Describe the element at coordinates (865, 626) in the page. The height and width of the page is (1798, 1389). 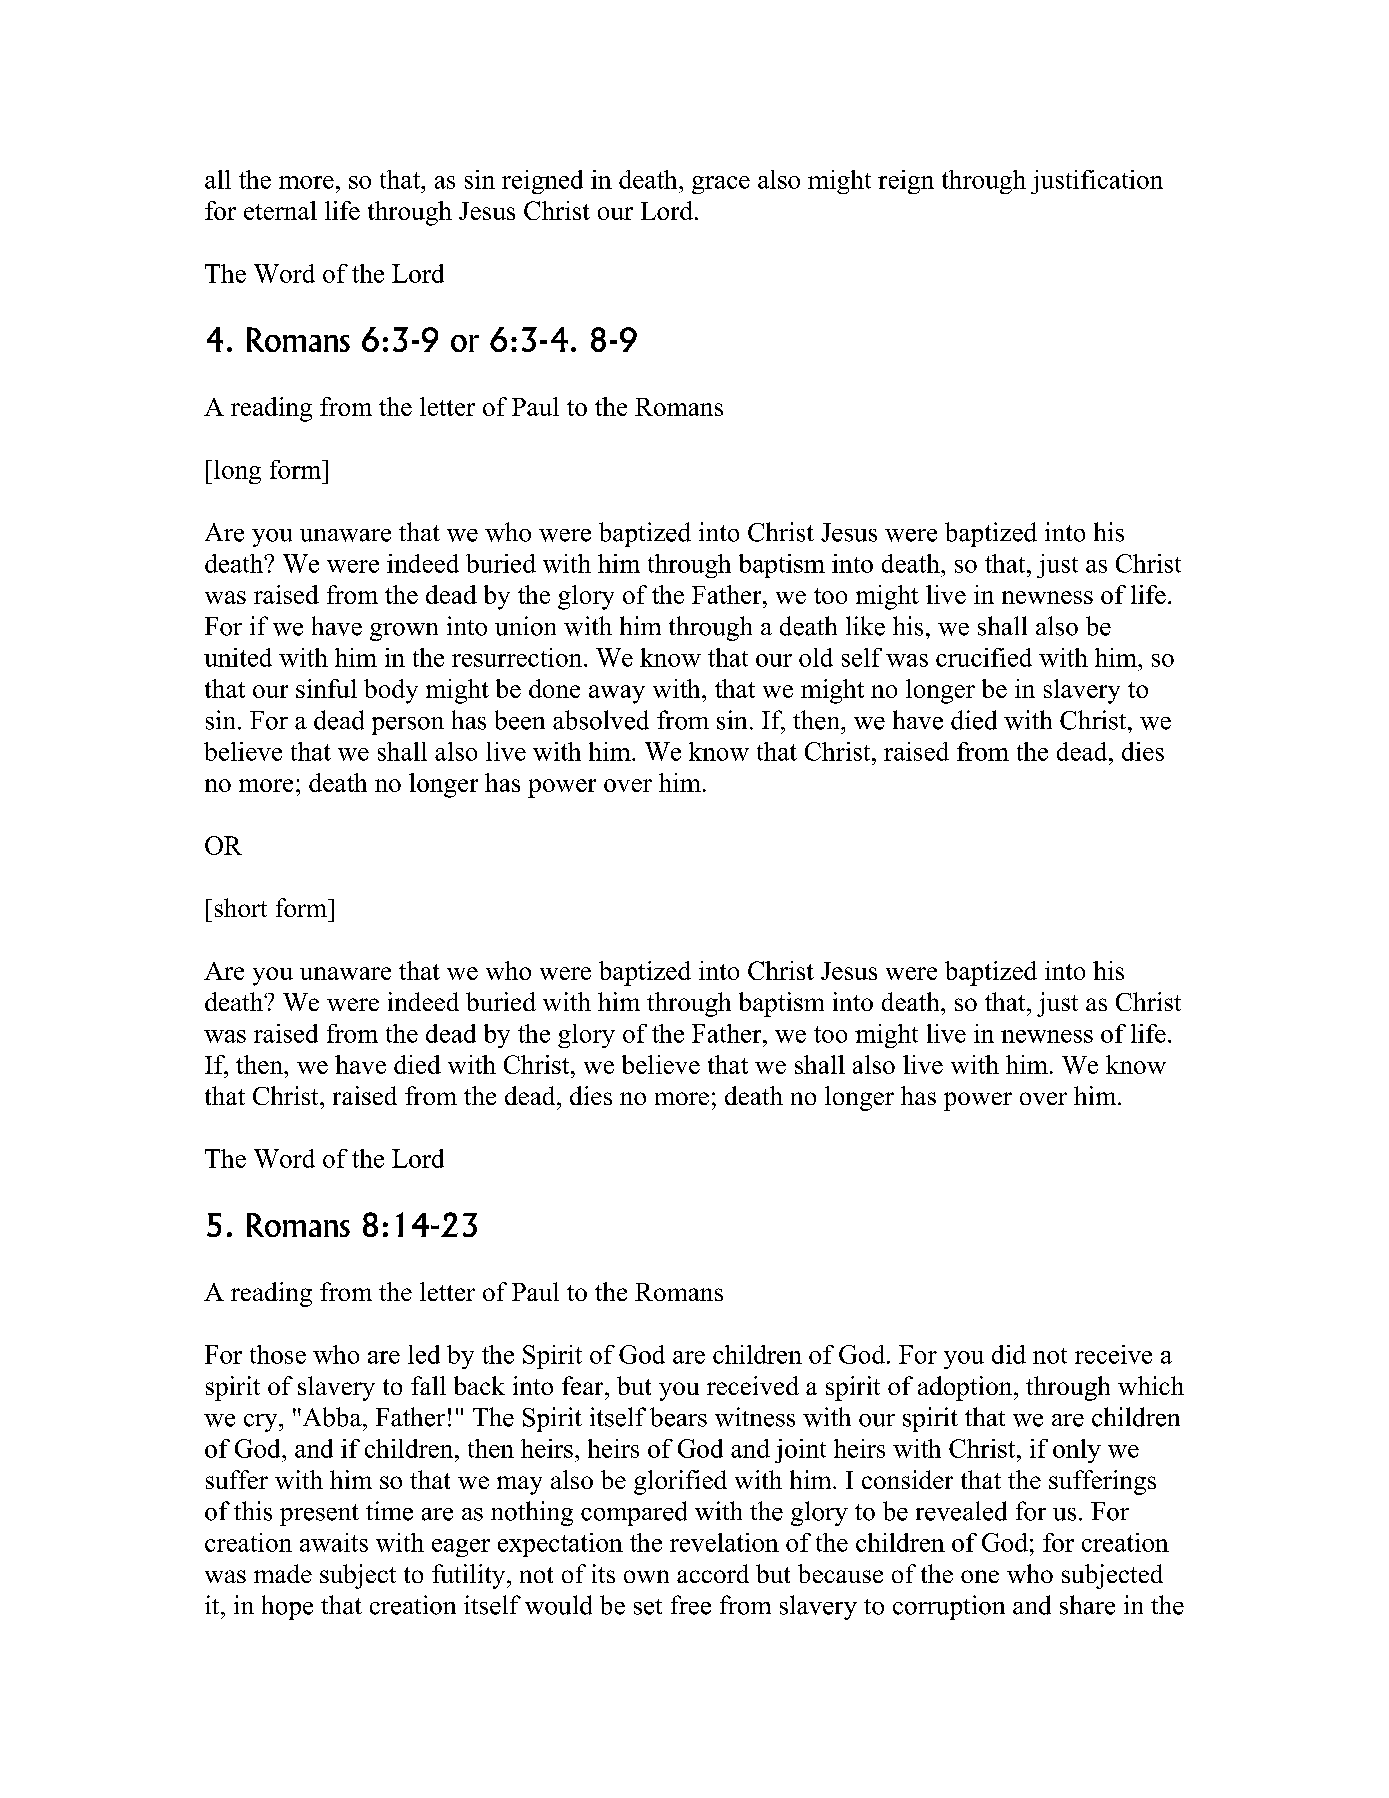
I see `like` at that location.
